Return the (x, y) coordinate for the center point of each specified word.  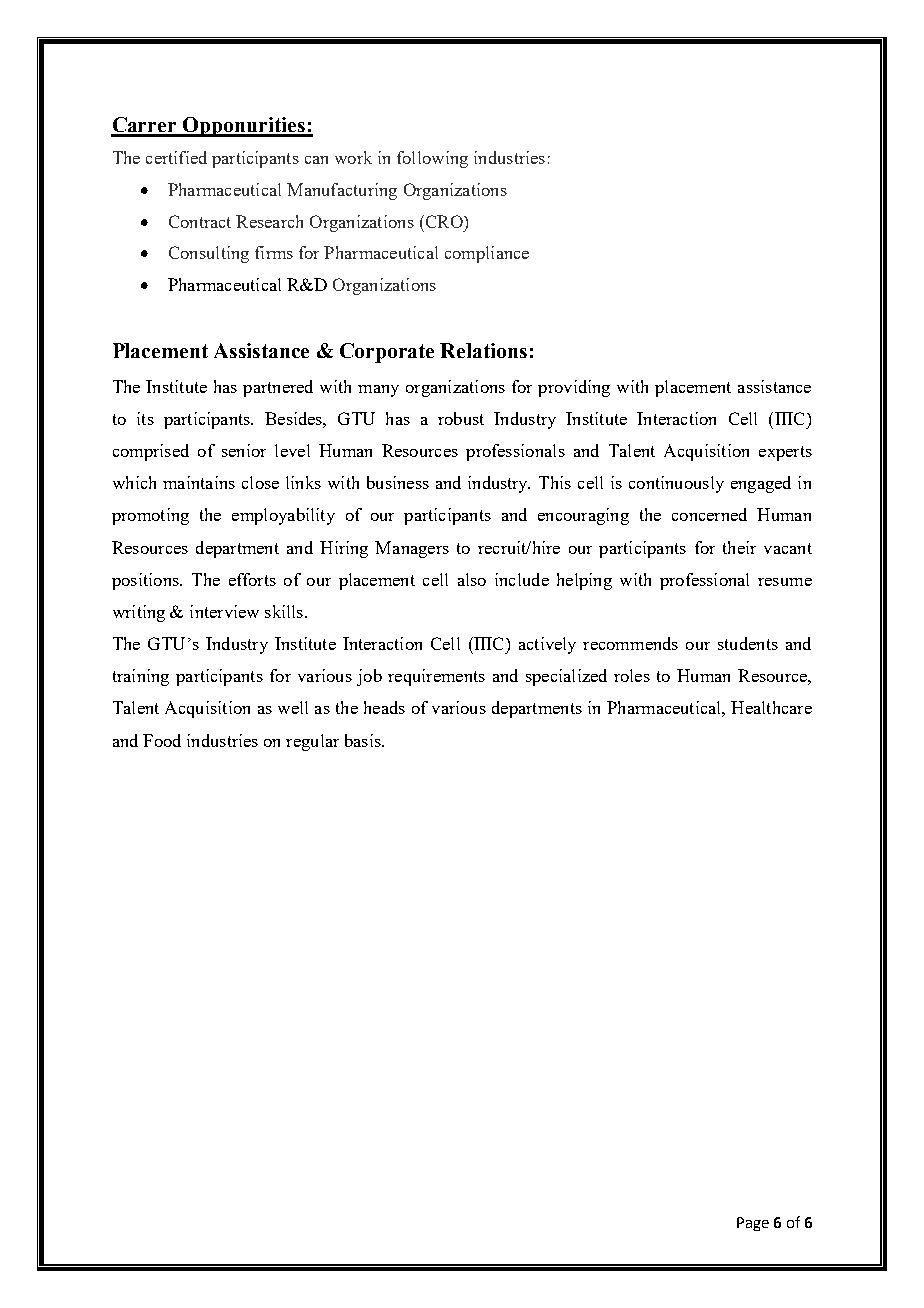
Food (162, 740)
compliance (487, 254)
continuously (676, 484)
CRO (444, 221)
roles (632, 675)
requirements (436, 677)
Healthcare (771, 707)
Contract (200, 221)
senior (244, 450)
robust (461, 418)
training (141, 677)
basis (364, 740)
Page (753, 1224)
